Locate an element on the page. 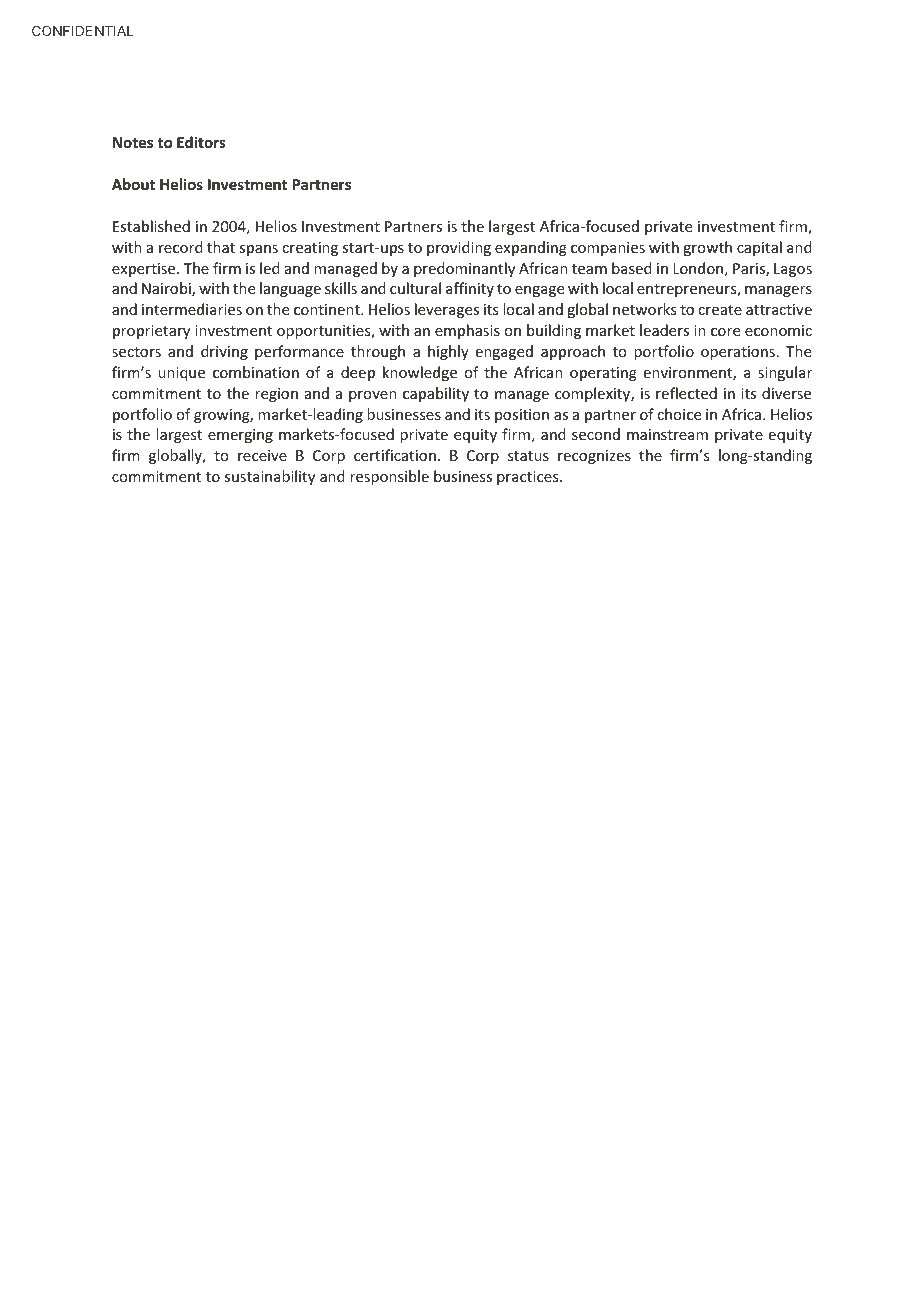 Image resolution: width=924 pixels, height=1308 pixels. providing is located at coordinates (459, 248).
